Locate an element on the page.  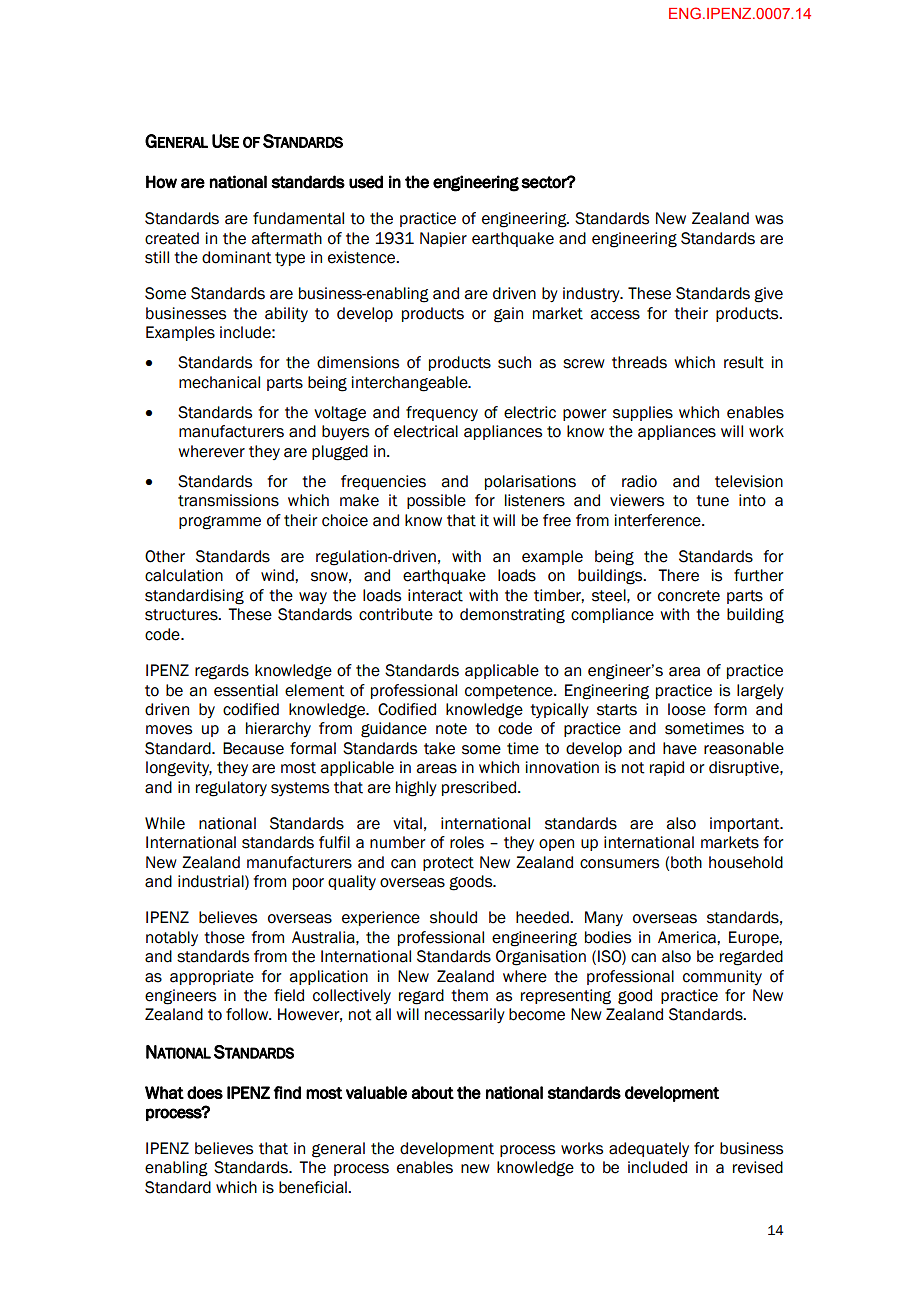
was is located at coordinates (769, 220).
